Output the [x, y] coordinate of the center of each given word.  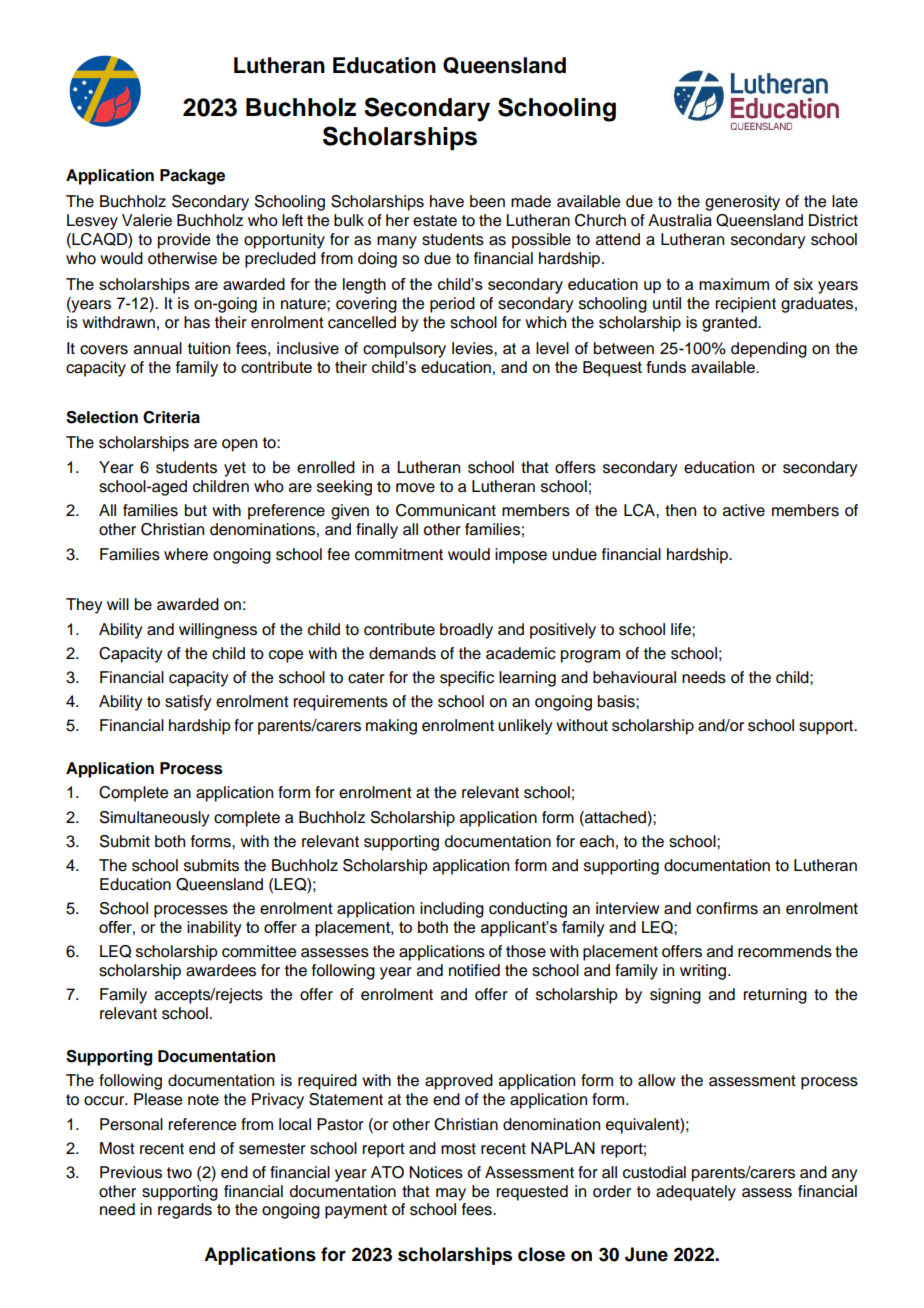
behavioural [634, 677]
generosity [742, 203]
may [451, 1194]
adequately [696, 1193]
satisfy [188, 703]
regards [185, 1211]
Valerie [147, 220]
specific [467, 679]
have [447, 201]
